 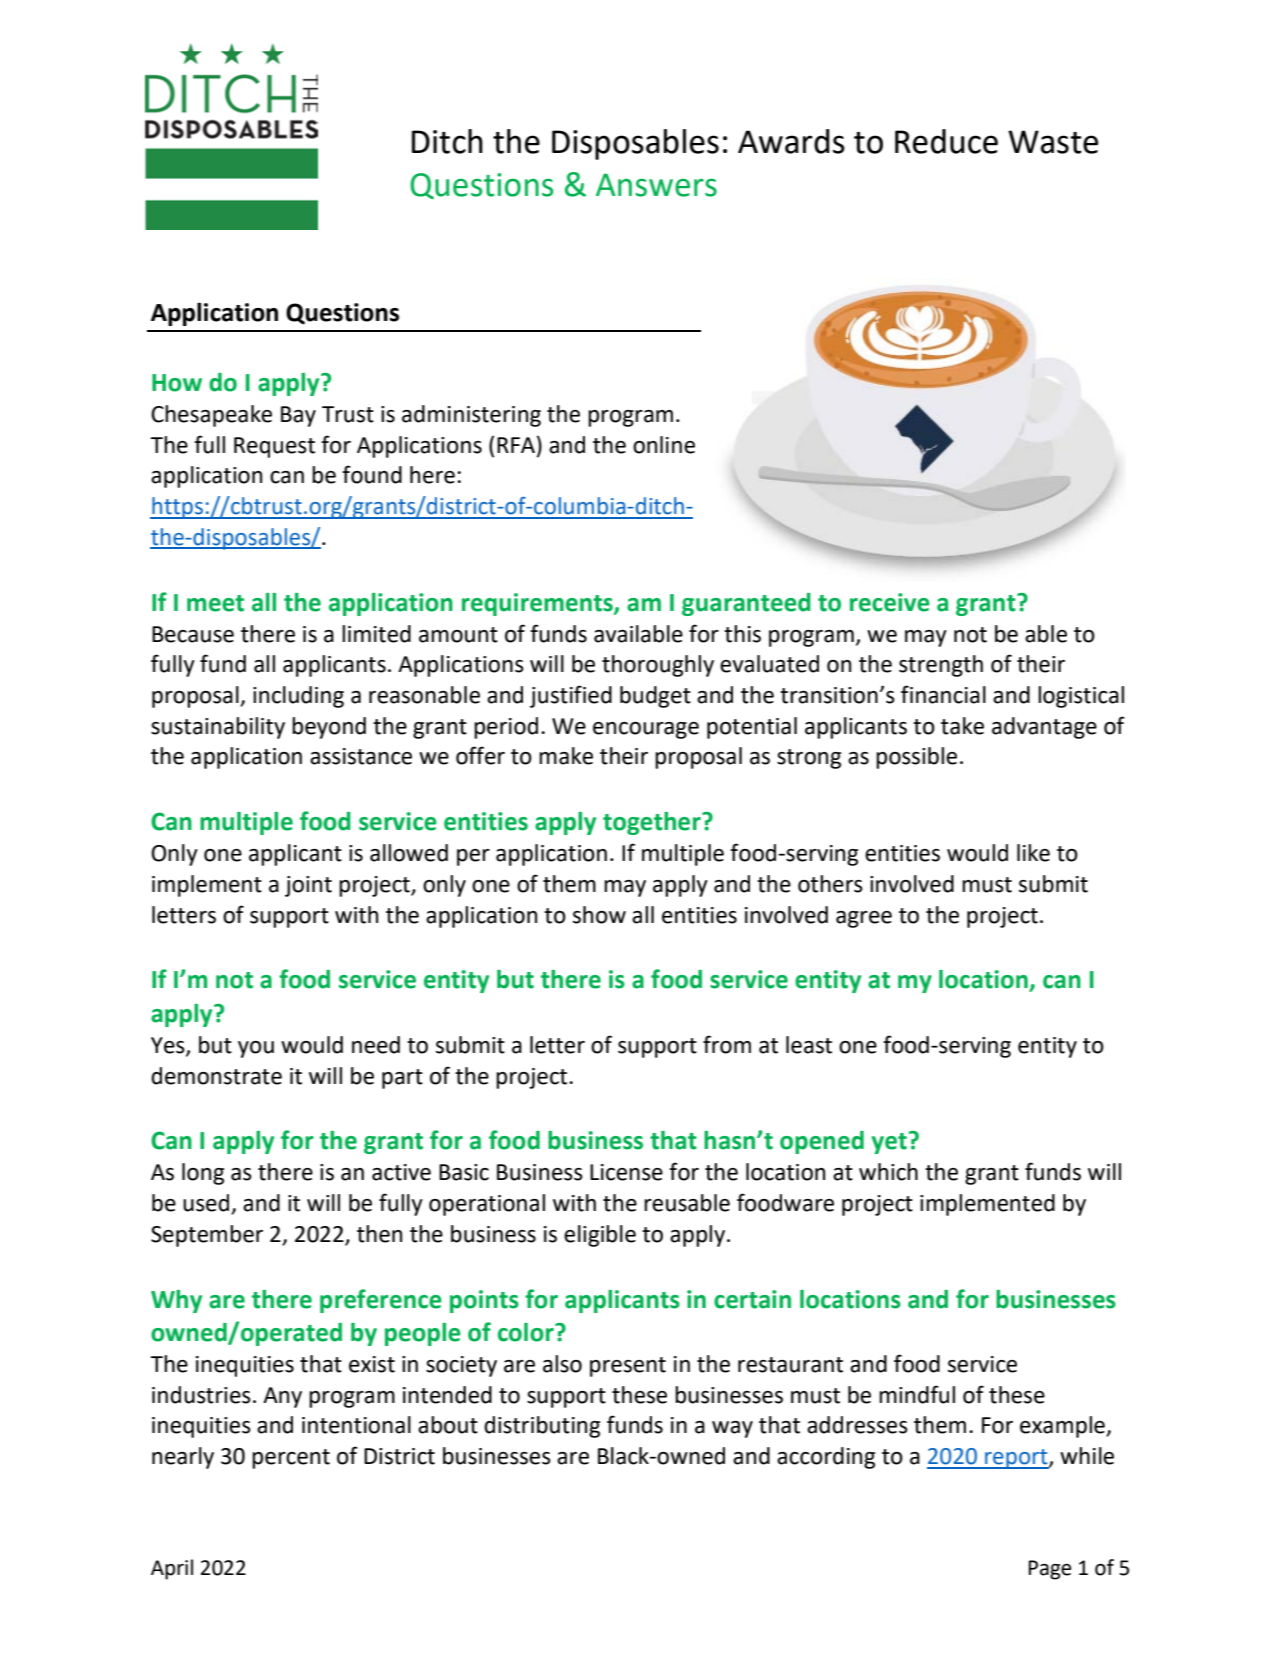 I want to click on Page, so click(x=1050, y=1570).
